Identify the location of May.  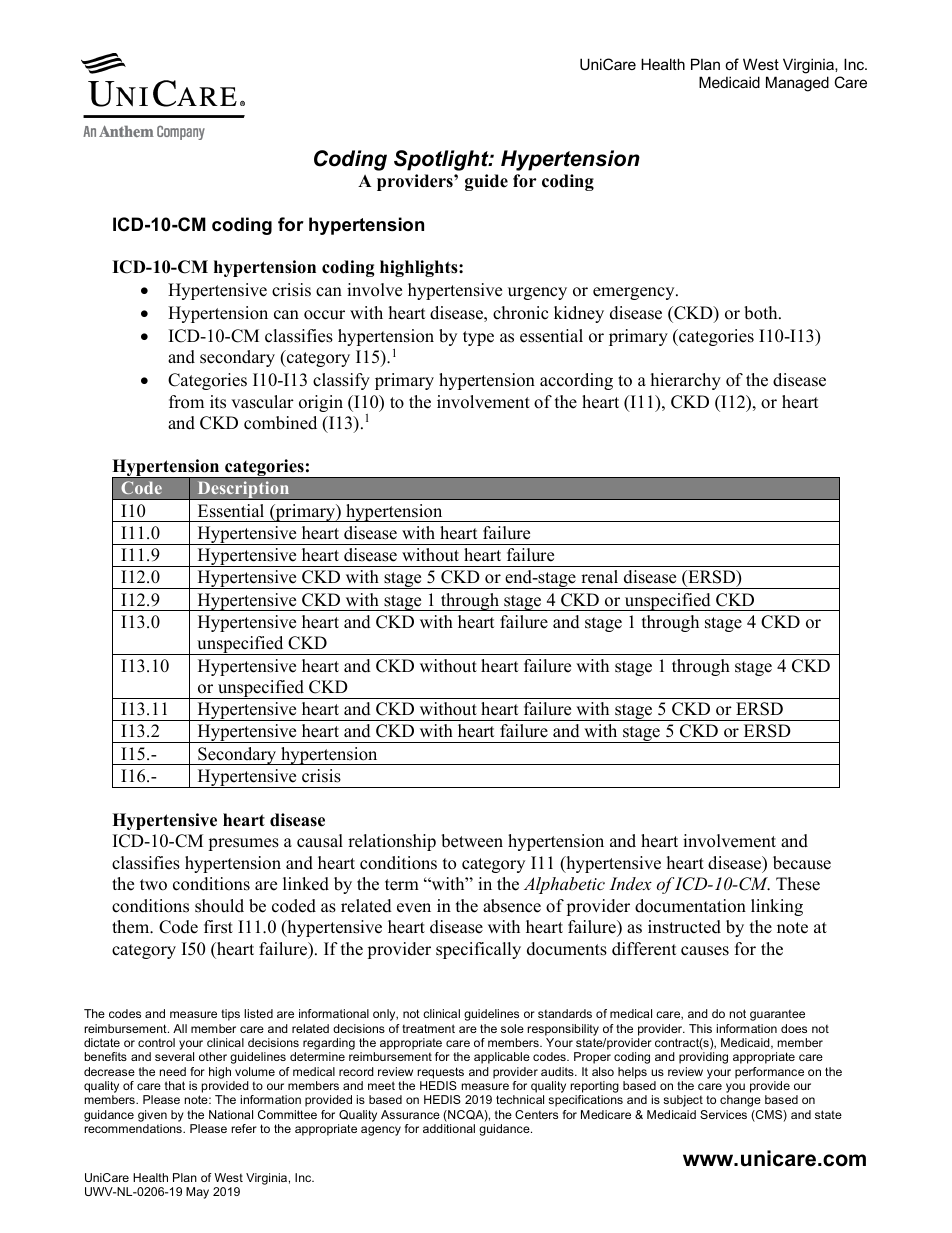
(197, 1193).
